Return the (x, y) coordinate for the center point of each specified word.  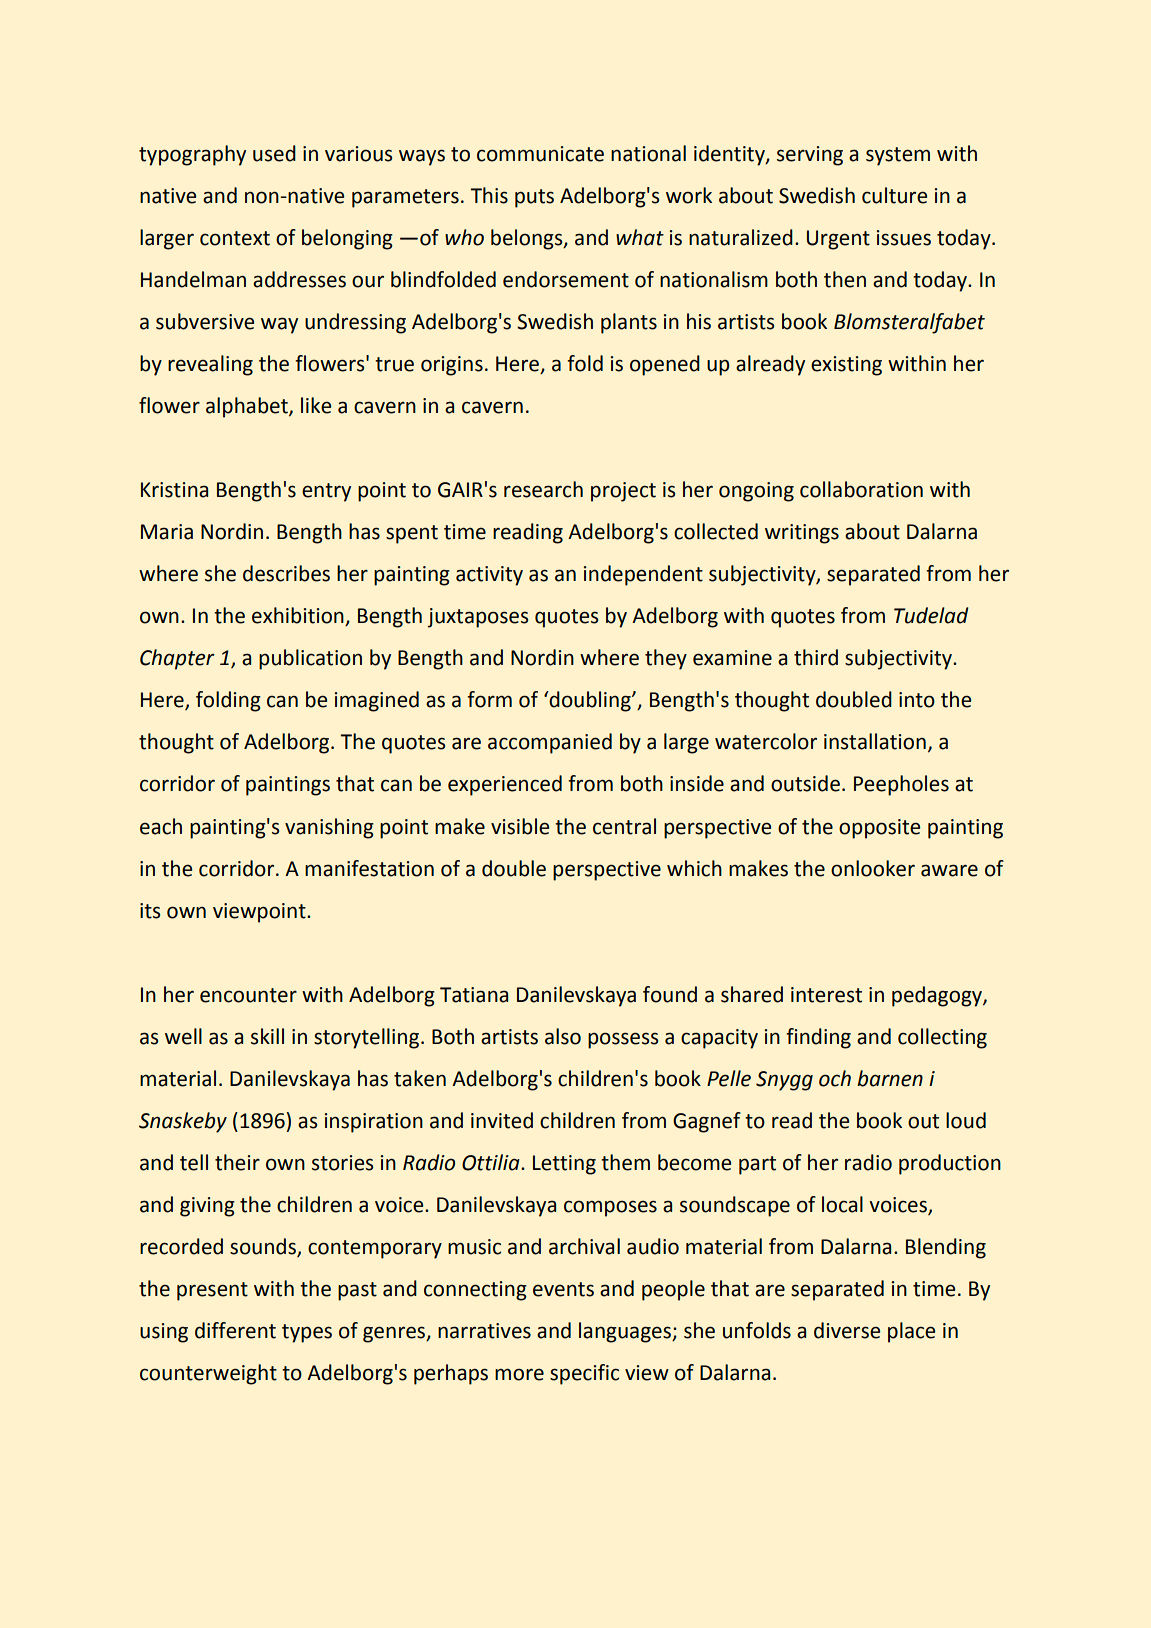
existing (846, 366)
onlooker (873, 868)
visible (520, 826)
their (237, 1162)
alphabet (248, 407)
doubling (590, 701)
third (816, 657)
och (835, 1078)
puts (534, 198)
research (543, 489)
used (274, 153)
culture (895, 195)
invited (502, 1120)
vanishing (329, 828)
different (235, 1330)
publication (310, 659)
